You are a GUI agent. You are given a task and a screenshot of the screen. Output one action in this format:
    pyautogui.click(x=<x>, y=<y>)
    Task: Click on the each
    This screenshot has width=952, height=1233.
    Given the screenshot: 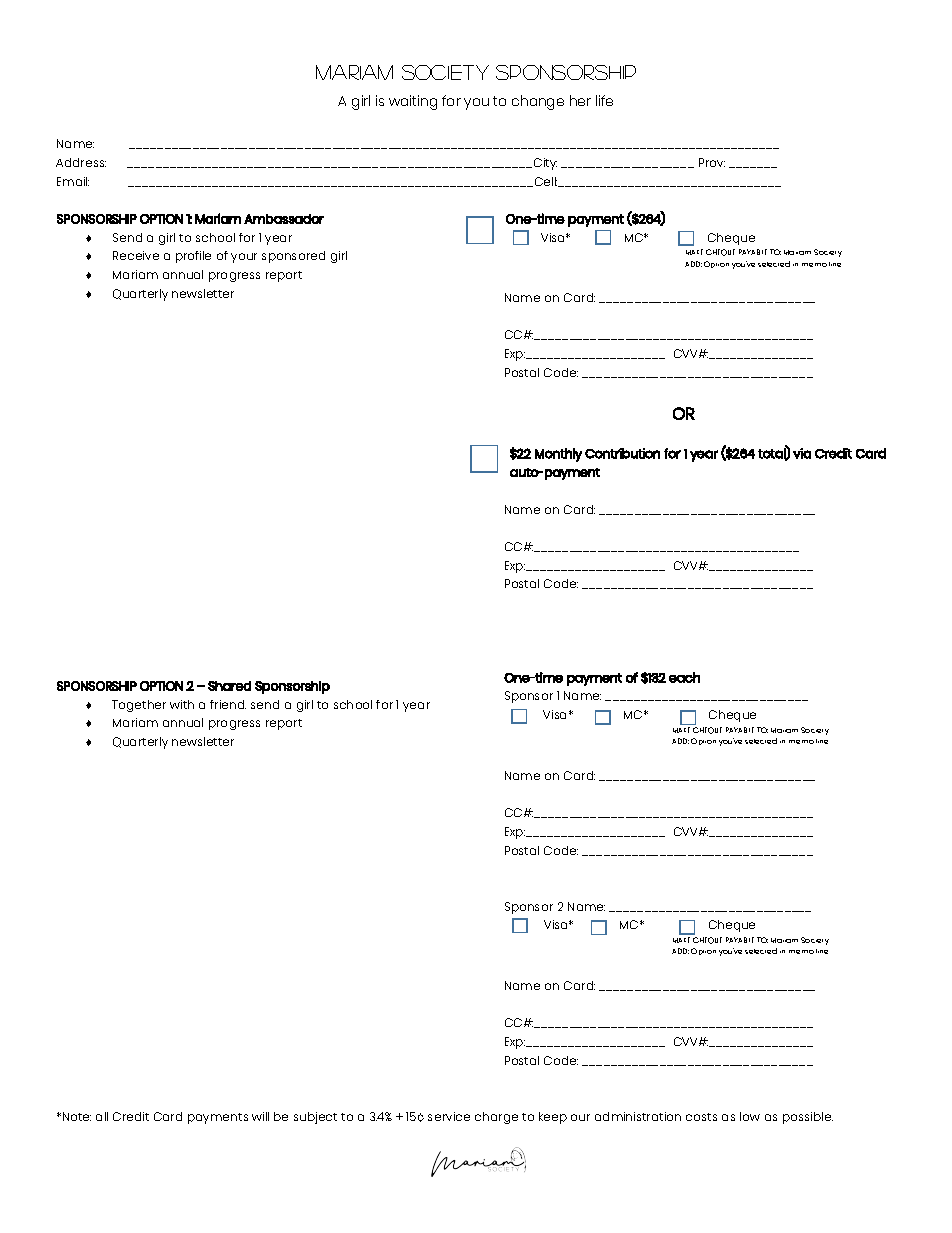 What is the action you would take?
    pyautogui.click(x=684, y=677)
